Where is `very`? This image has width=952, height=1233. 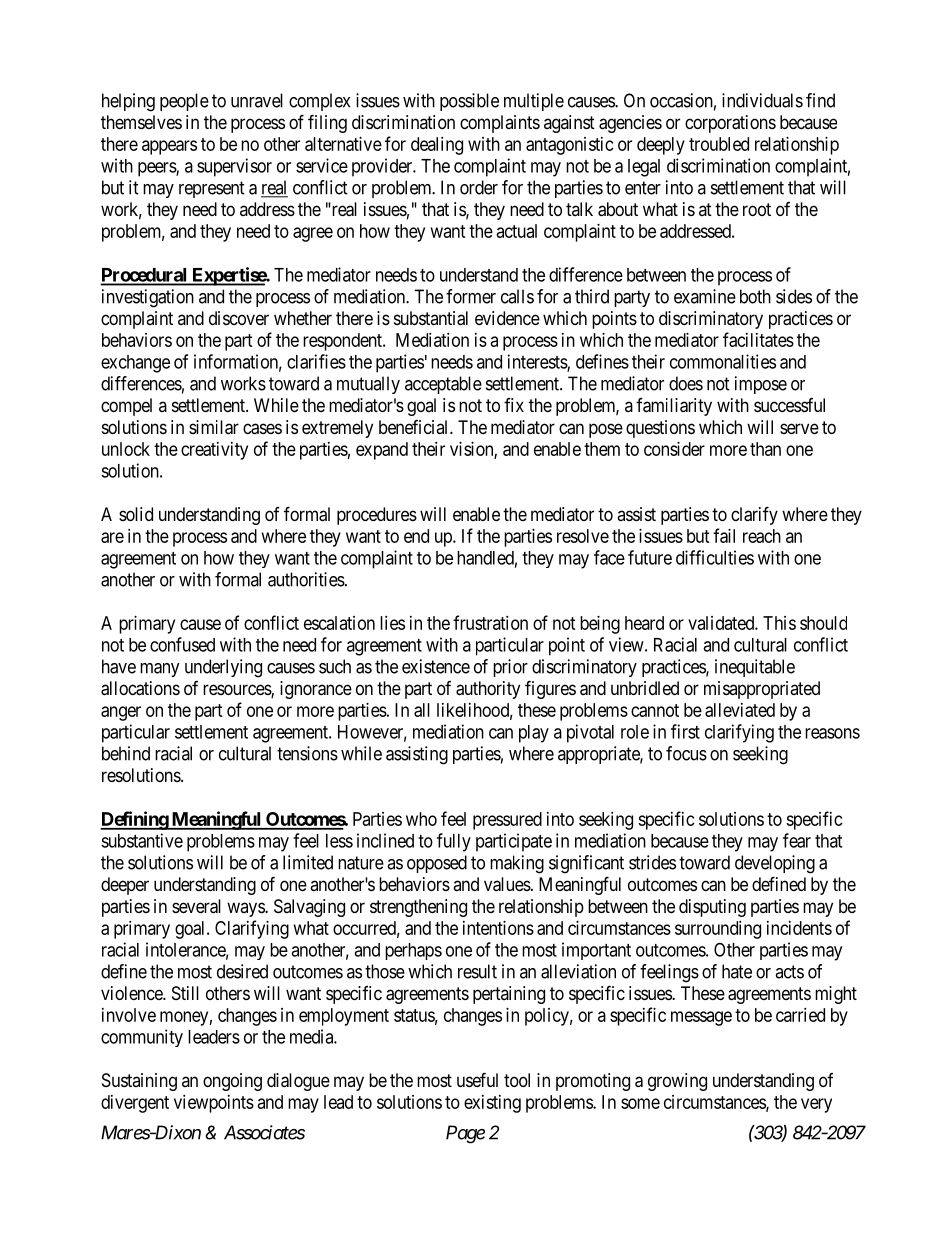
very is located at coordinates (816, 1105).
